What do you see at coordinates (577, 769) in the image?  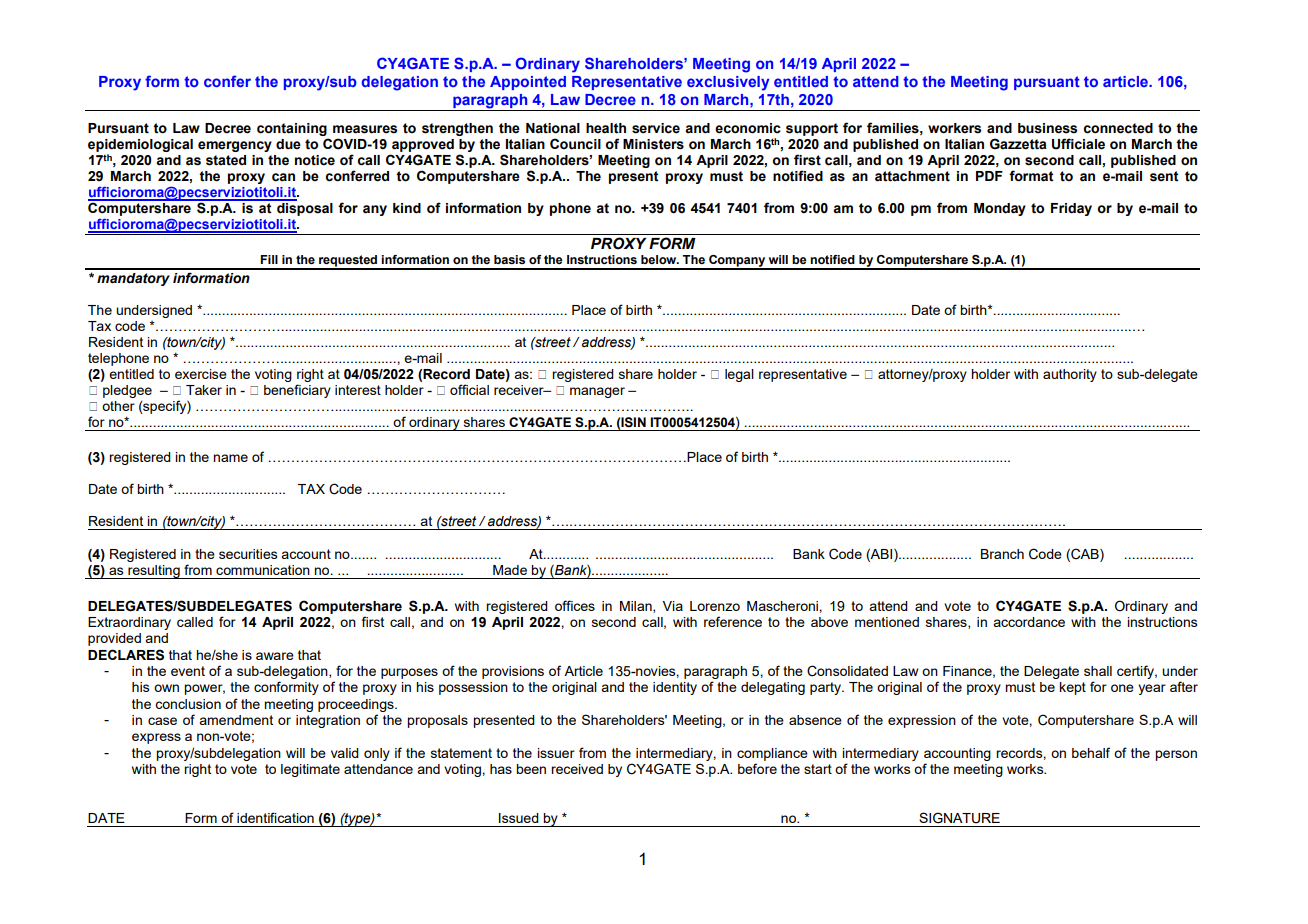 I see `received` at bounding box center [577, 769].
